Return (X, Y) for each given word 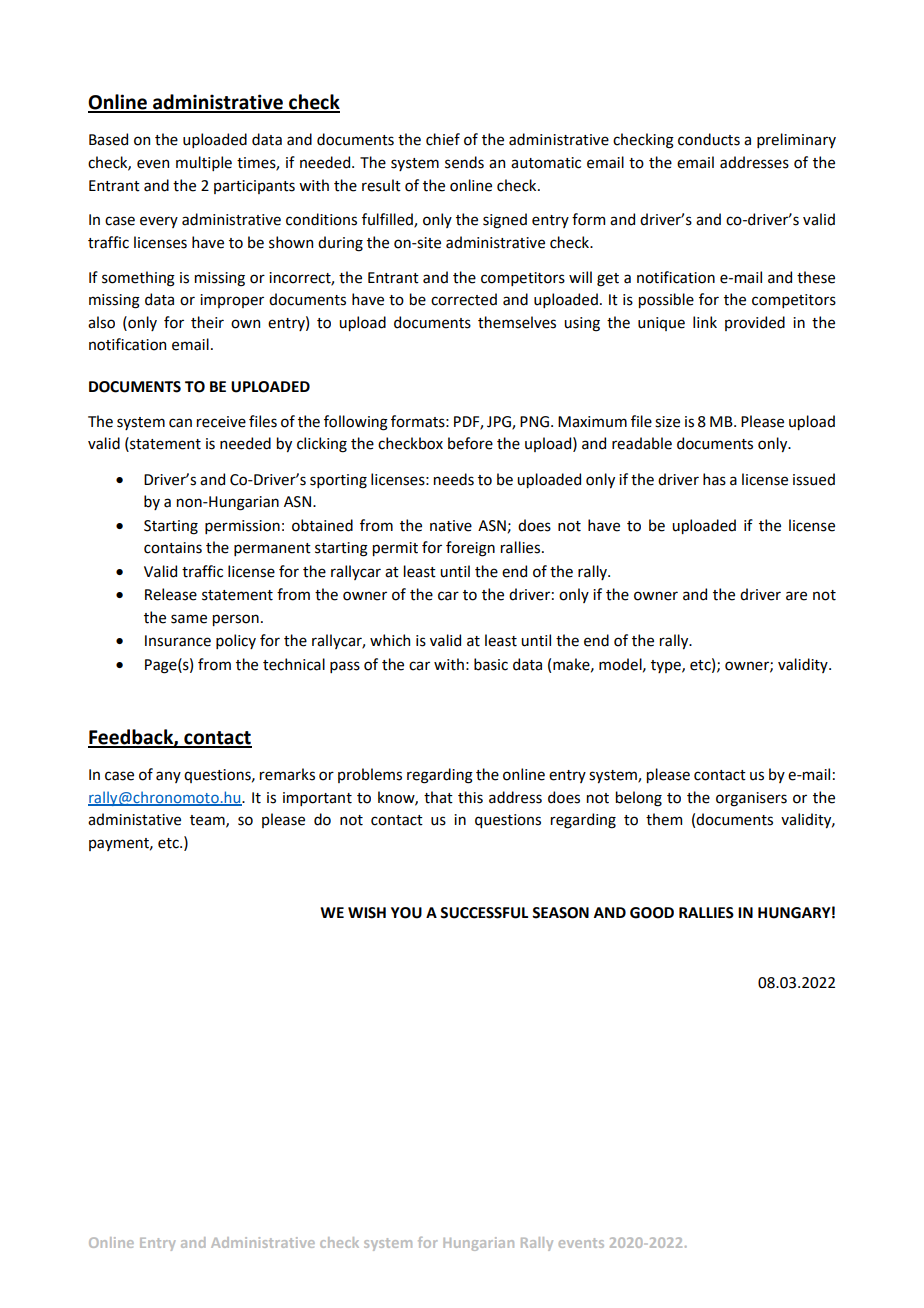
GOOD (652, 913)
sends (464, 162)
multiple (204, 163)
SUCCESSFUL (484, 913)
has (714, 479)
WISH (367, 913)
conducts (709, 139)
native (451, 526)
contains (173, 548)
